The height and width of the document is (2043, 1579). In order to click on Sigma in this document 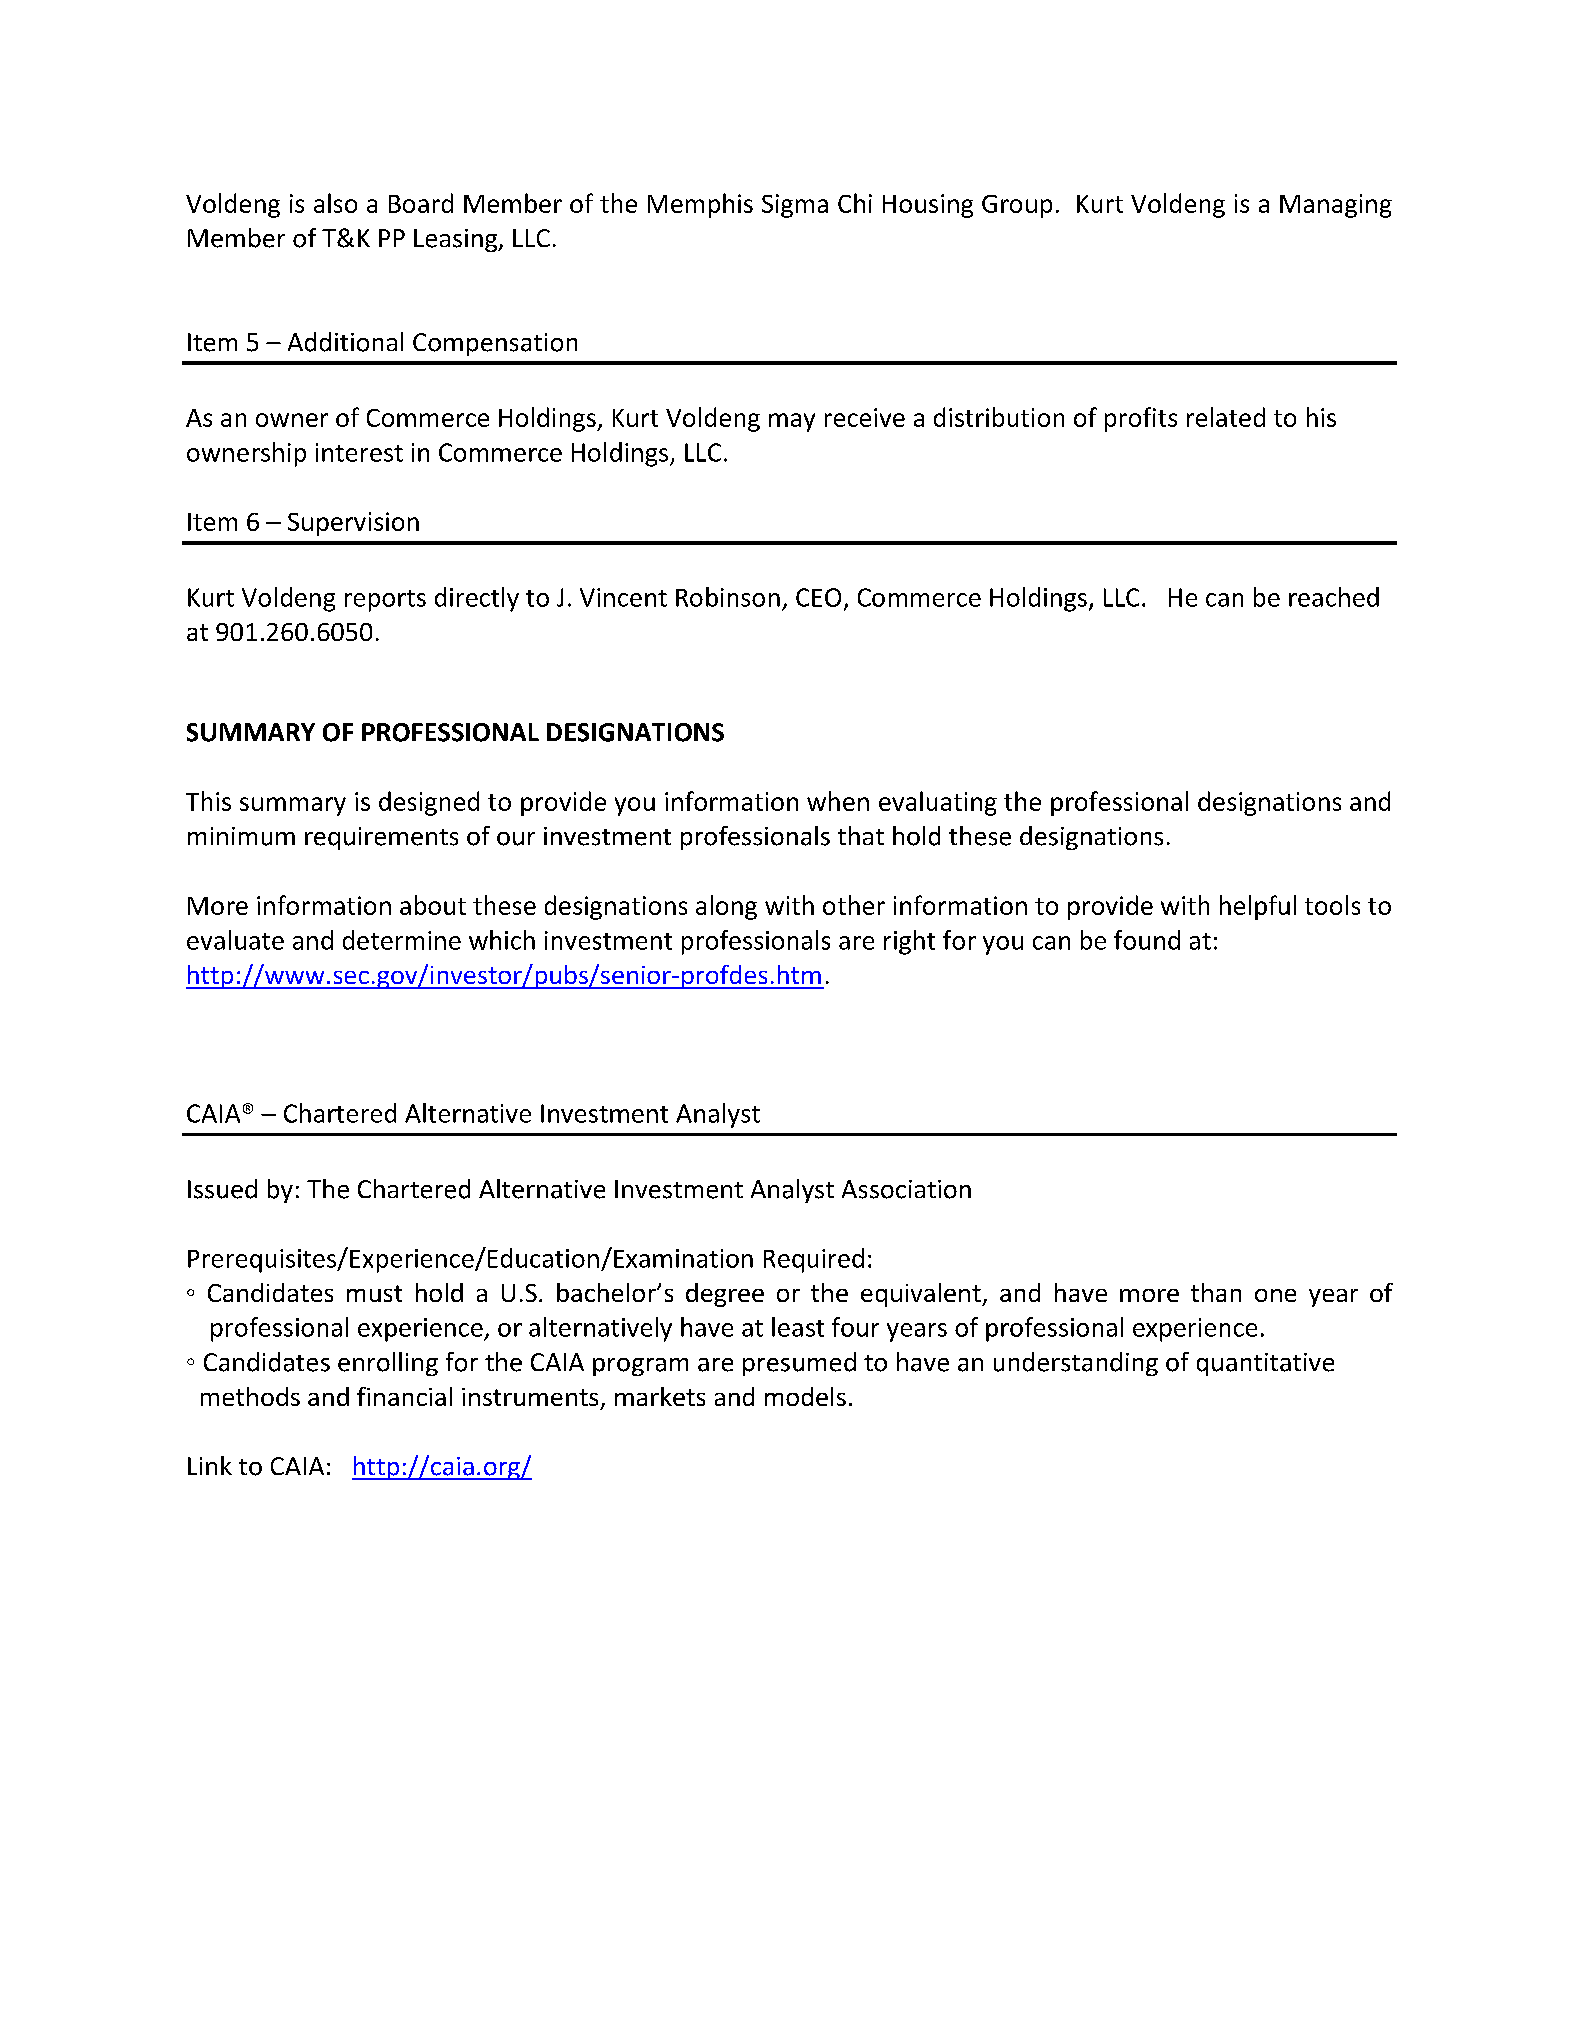, I will do `click(795, 206)`.
